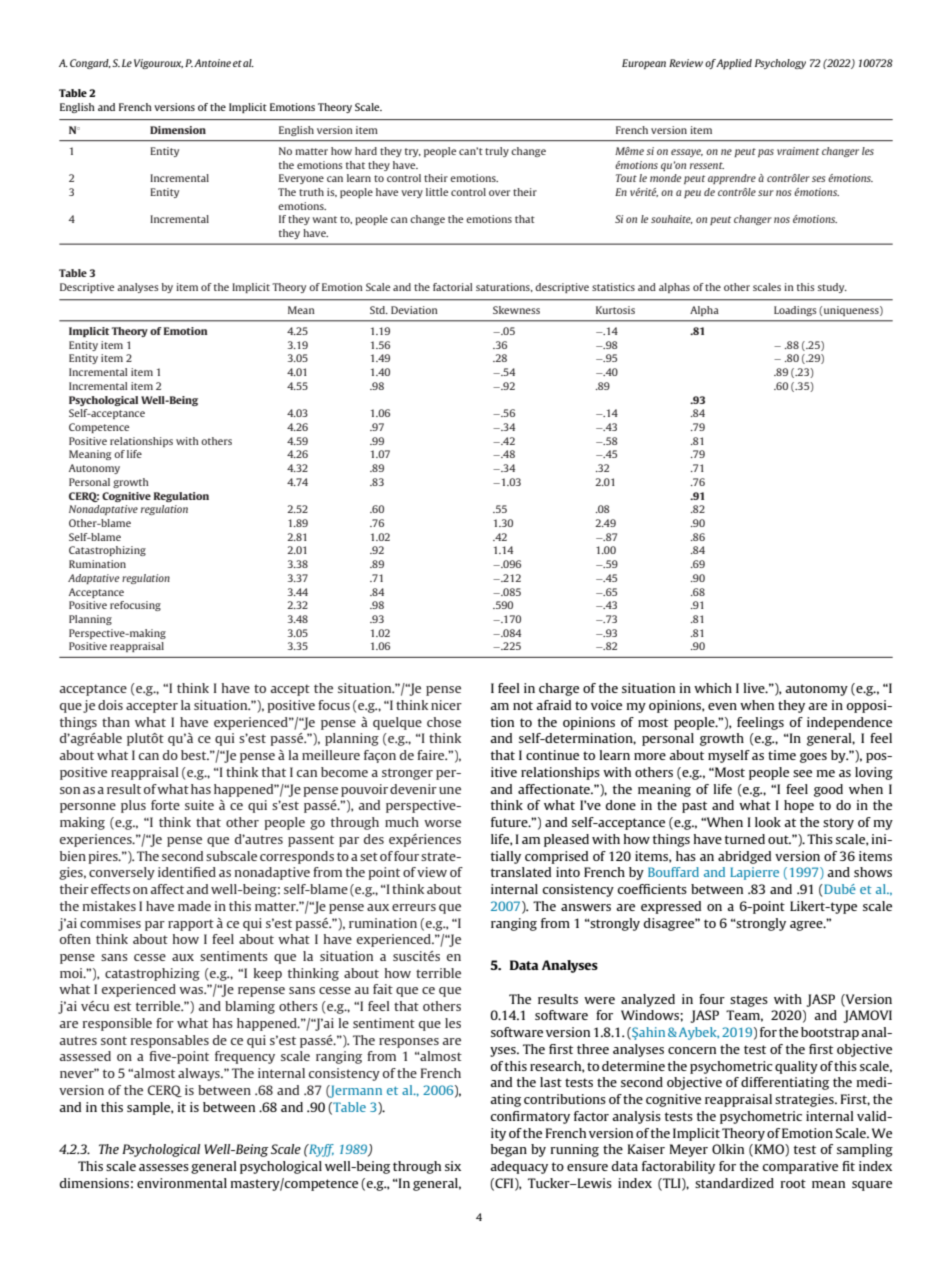 This screenshot has height=1270, width=952. I want to click on made, so click(194, 906).
